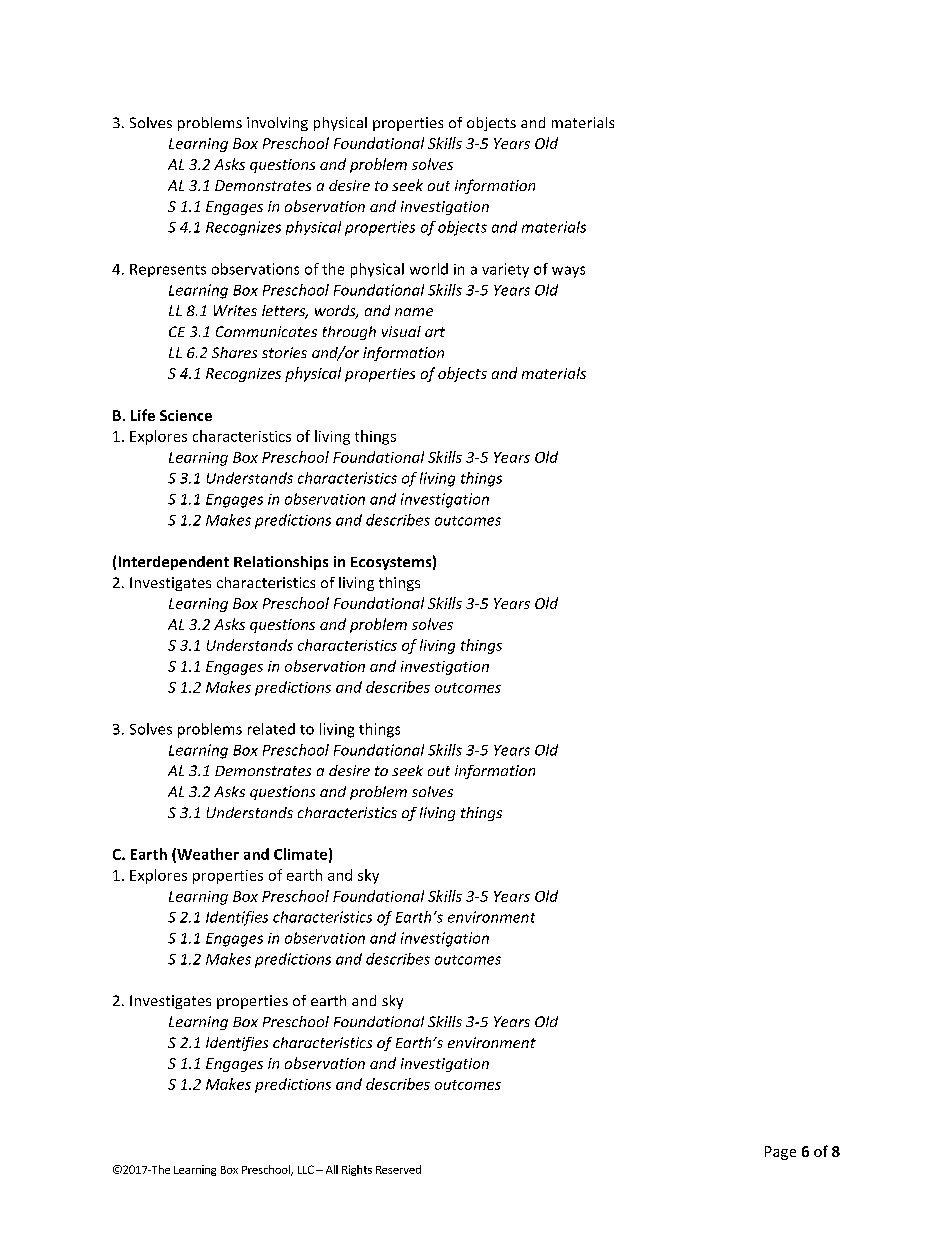  What do you see at coordinates (277, 124) in the image?
I see `involving` at bounding box center [277, 124].
